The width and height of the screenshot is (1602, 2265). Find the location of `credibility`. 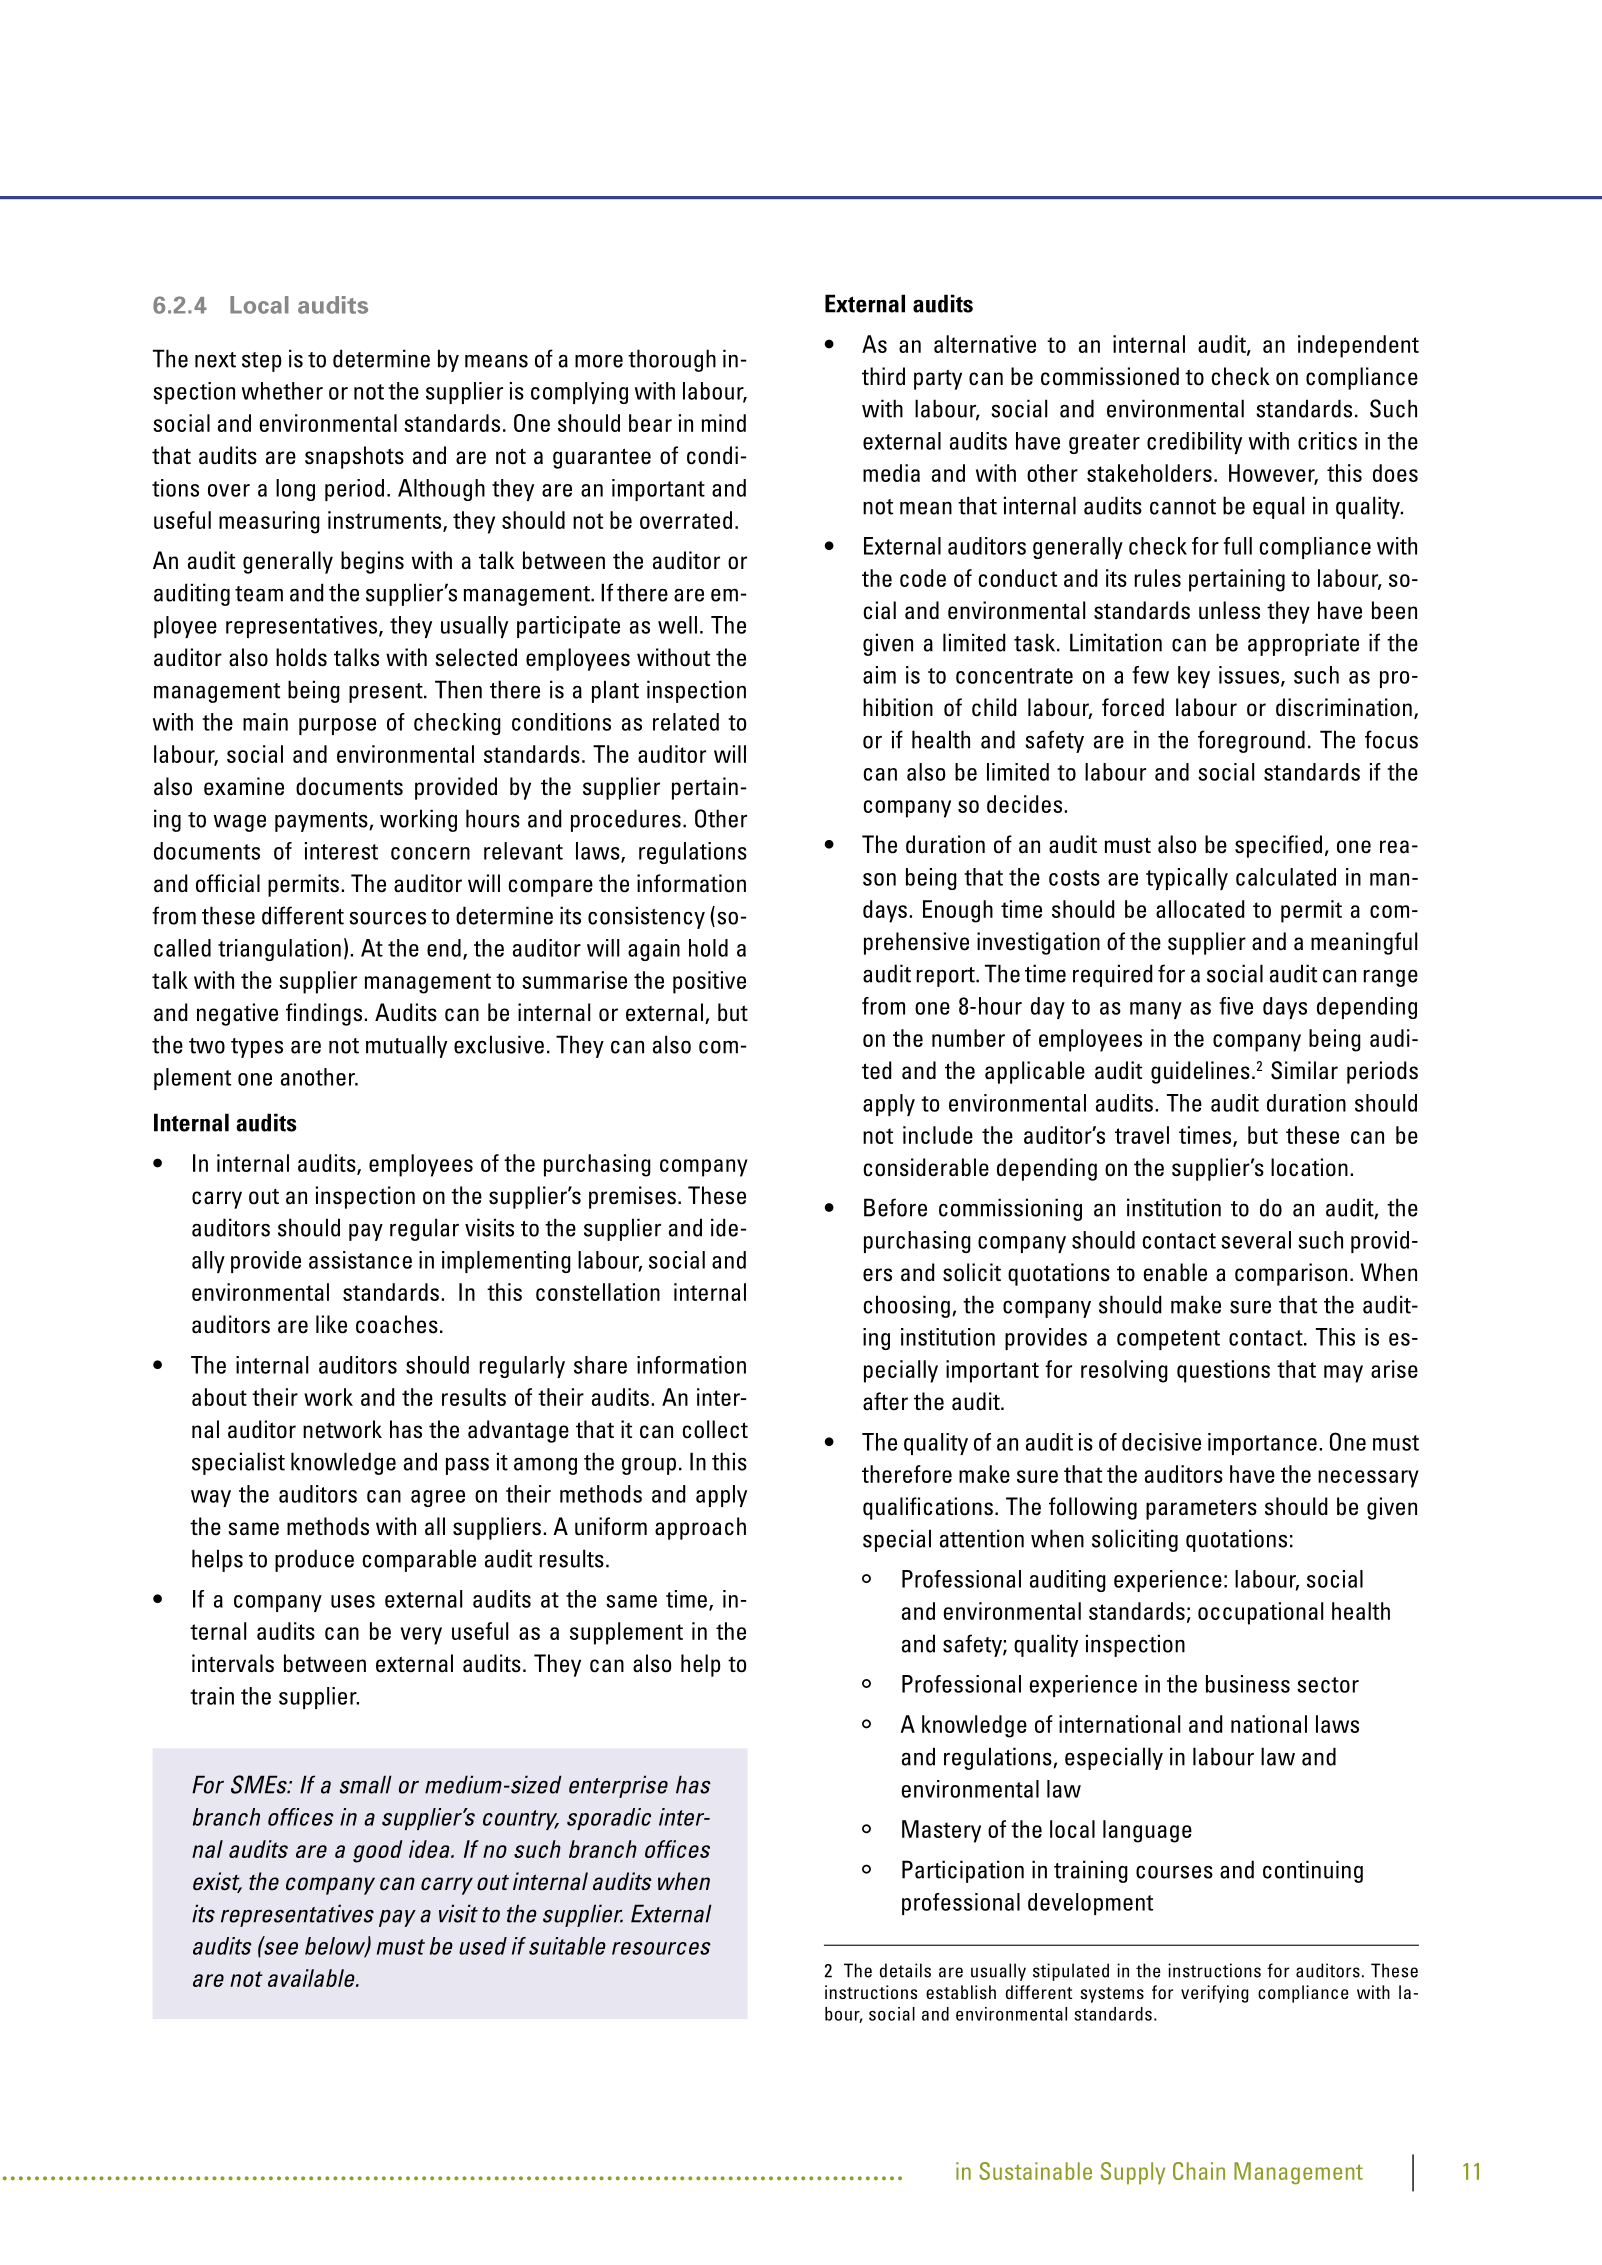

credibility is located at coordinates (1194, 443).
